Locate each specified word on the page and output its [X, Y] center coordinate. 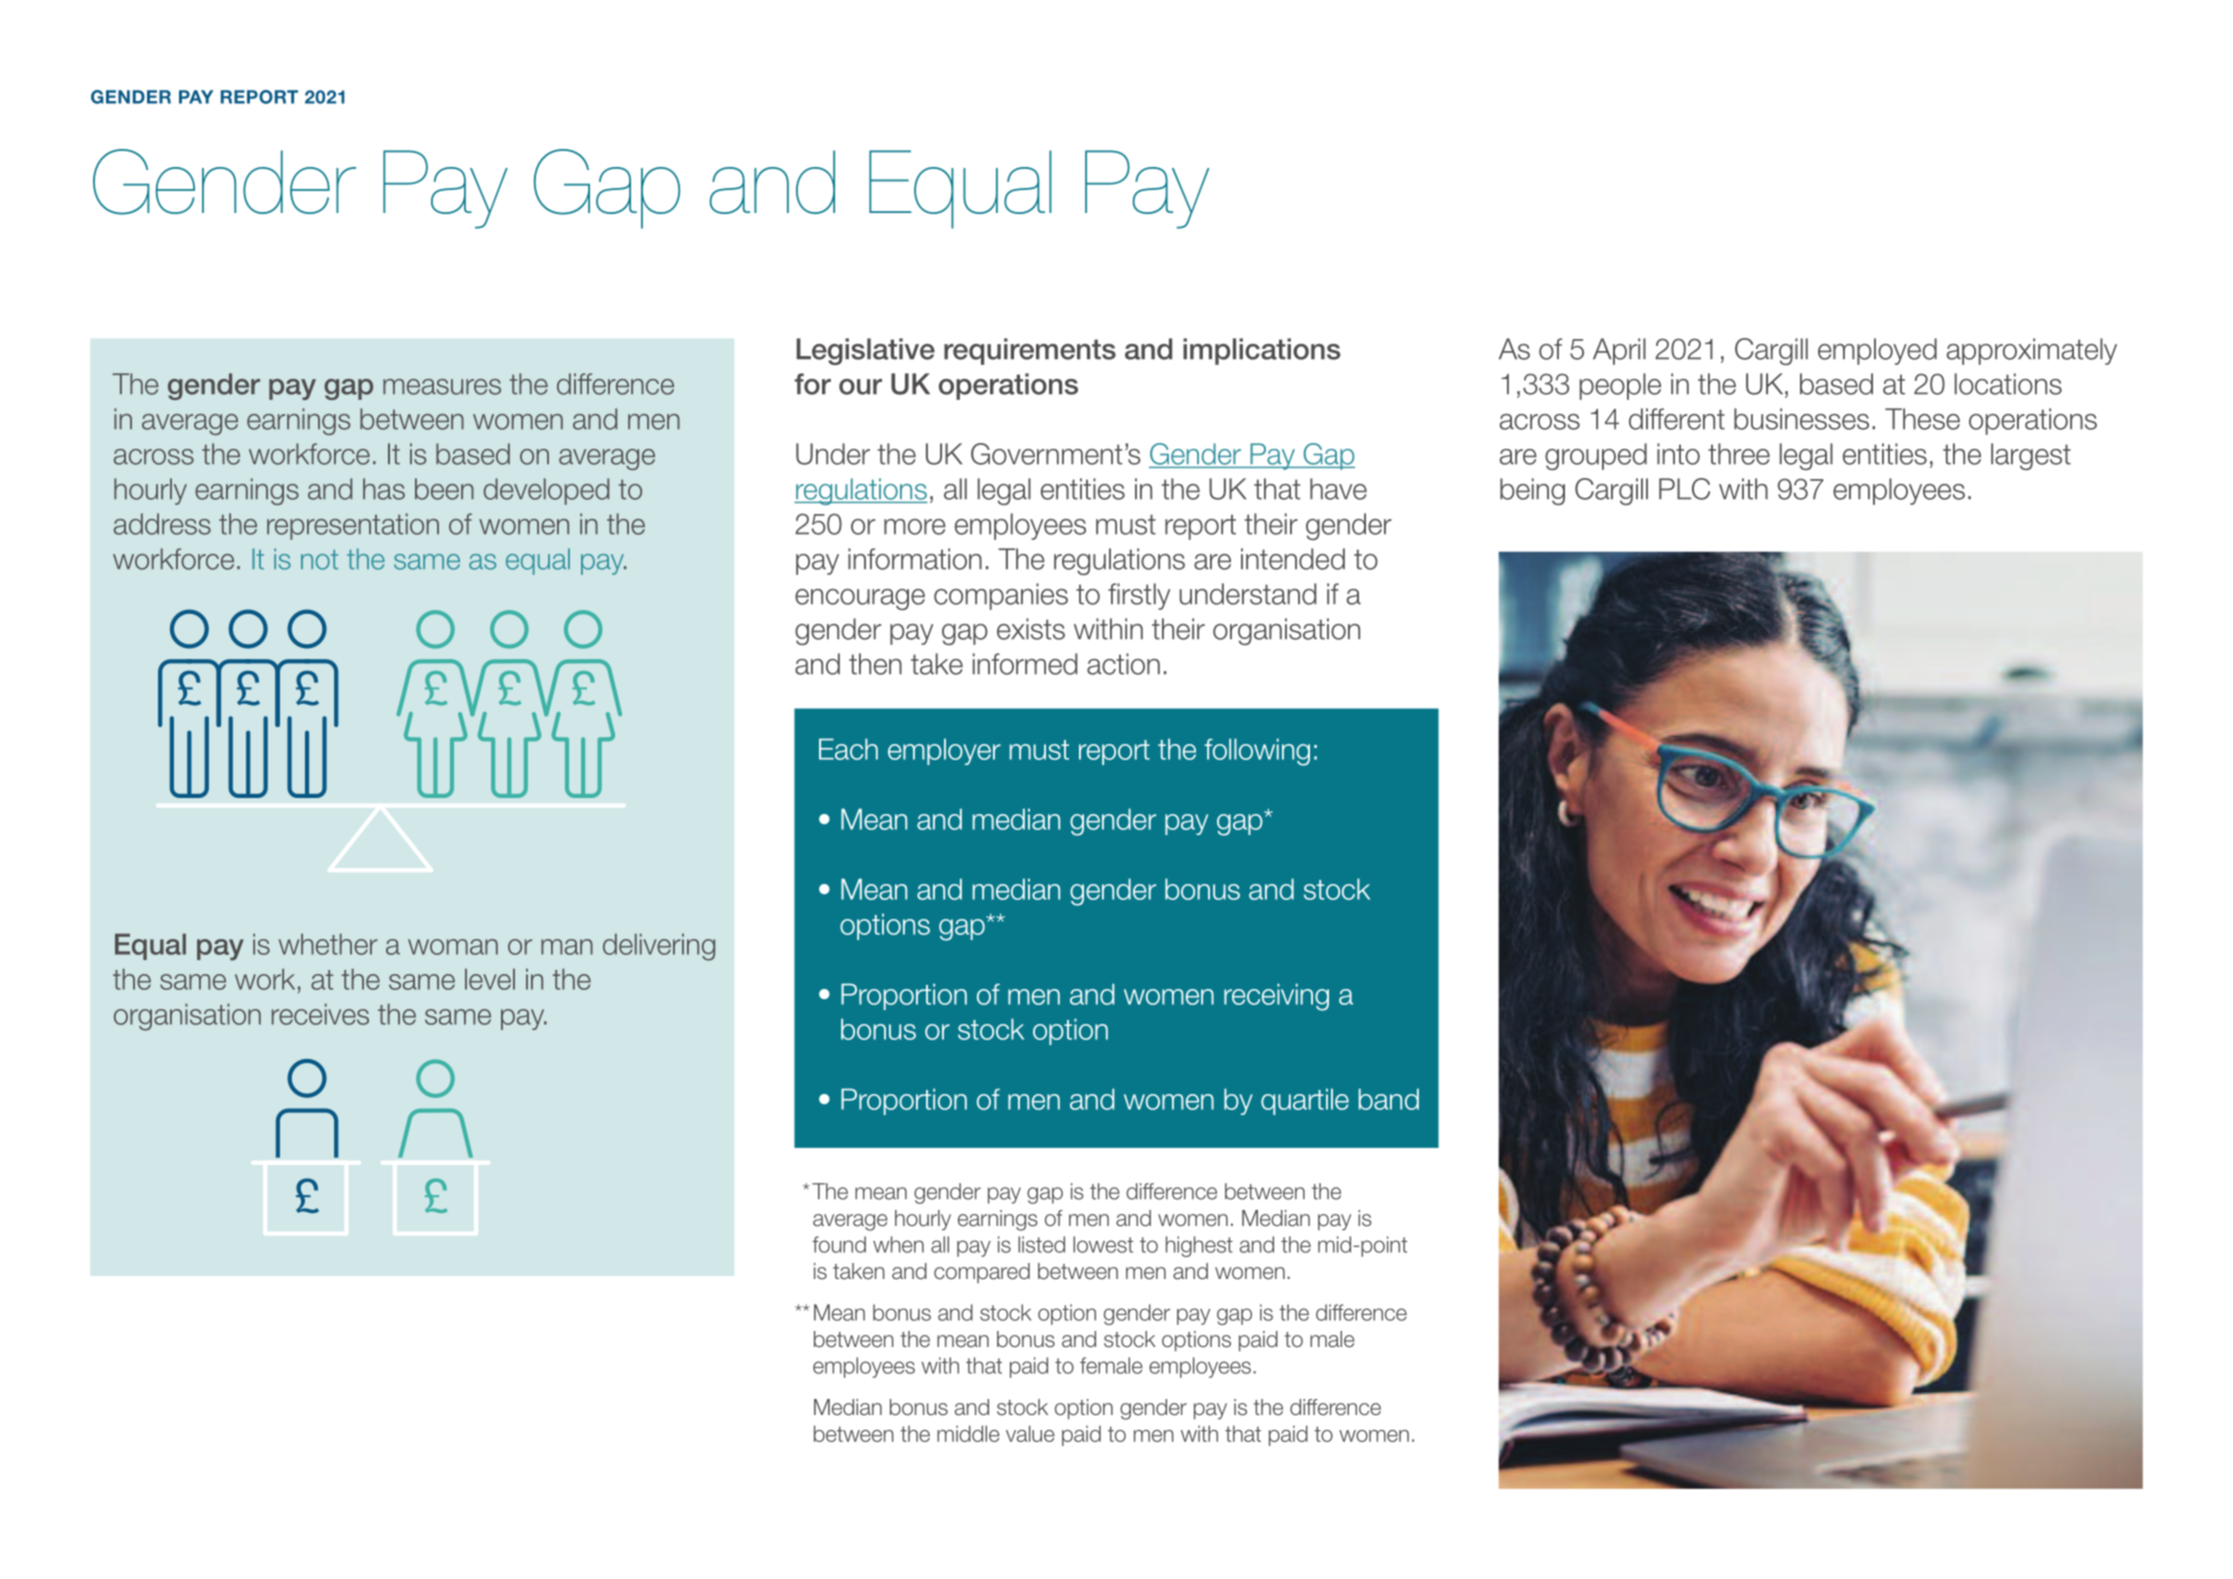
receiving [1276, 997]
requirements [1030, 351]
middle [968, 1433]
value [1030, 1433]
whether [328, 944]
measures [442, 387]
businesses [1801, 419]
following [1257, 752]
